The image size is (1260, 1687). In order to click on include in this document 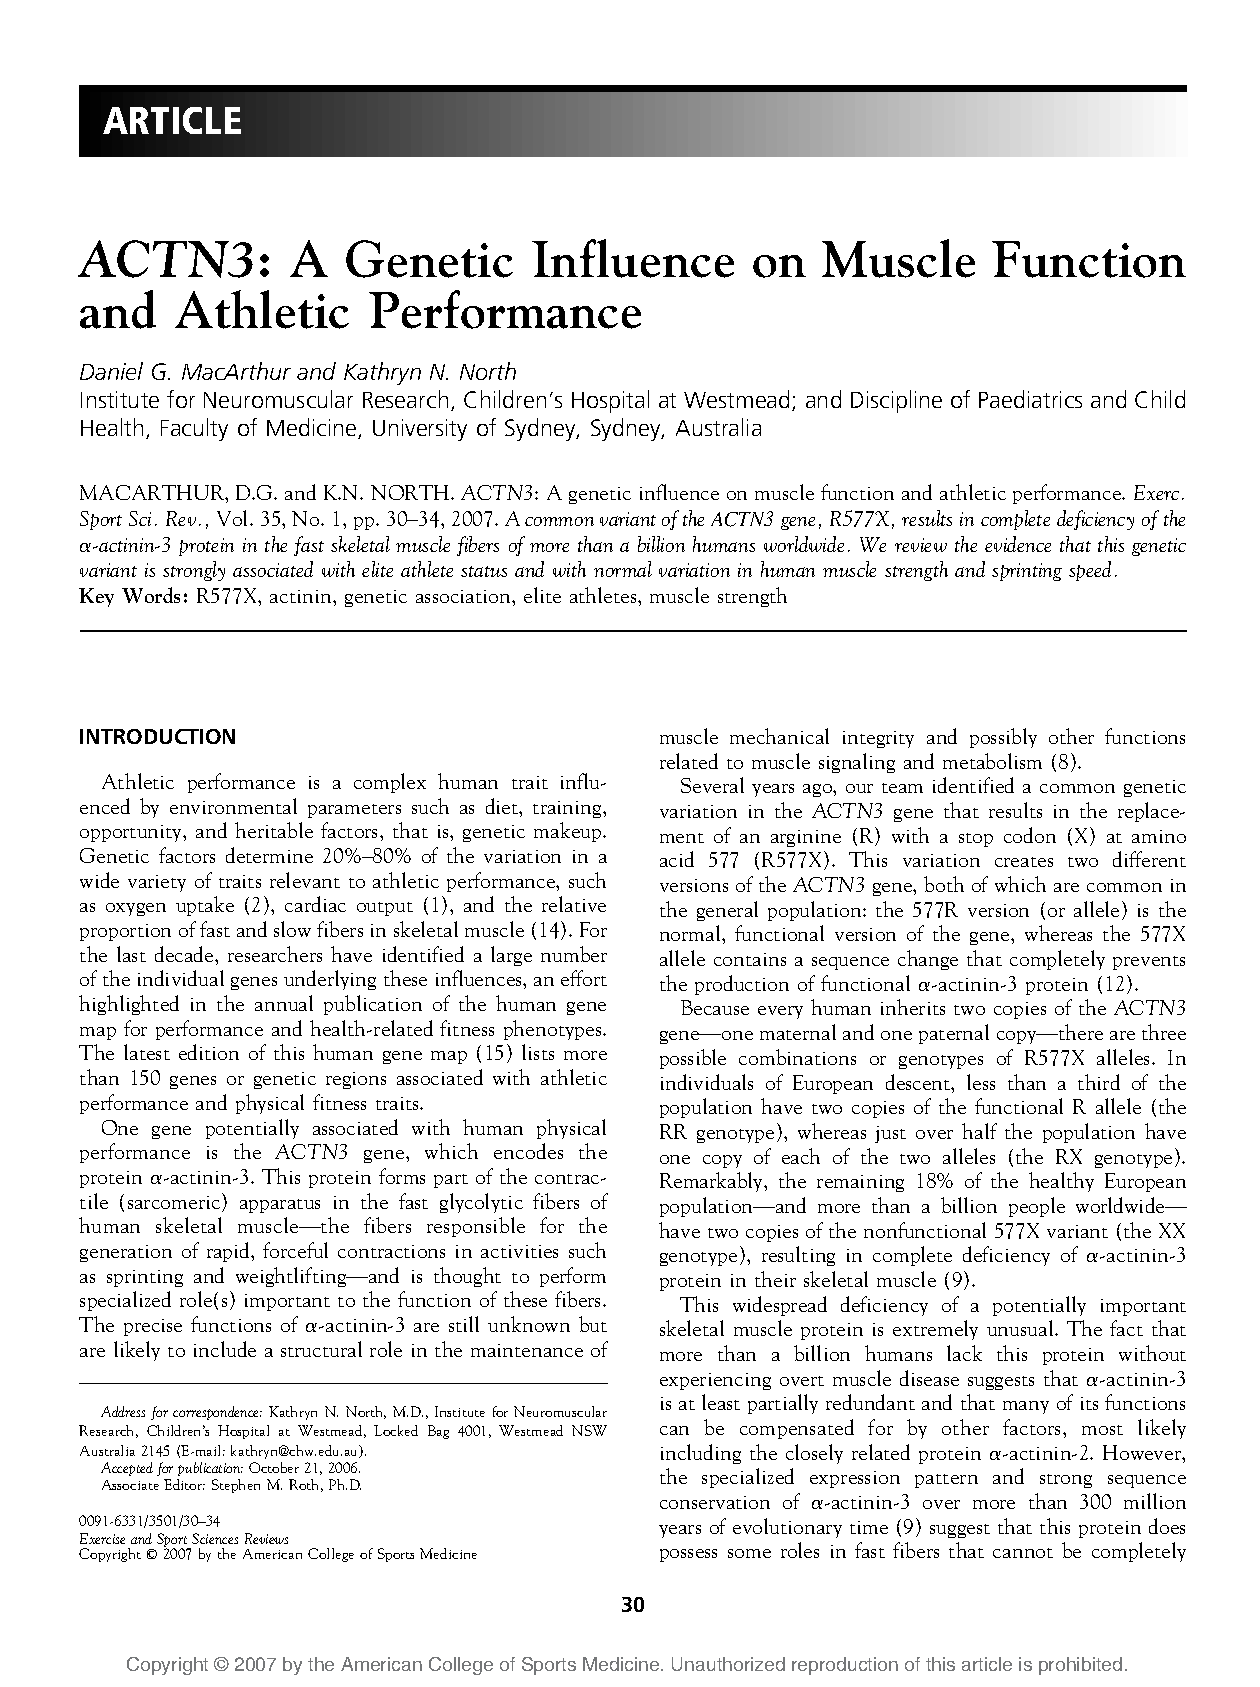, I will do `click(225, 1349)`.
